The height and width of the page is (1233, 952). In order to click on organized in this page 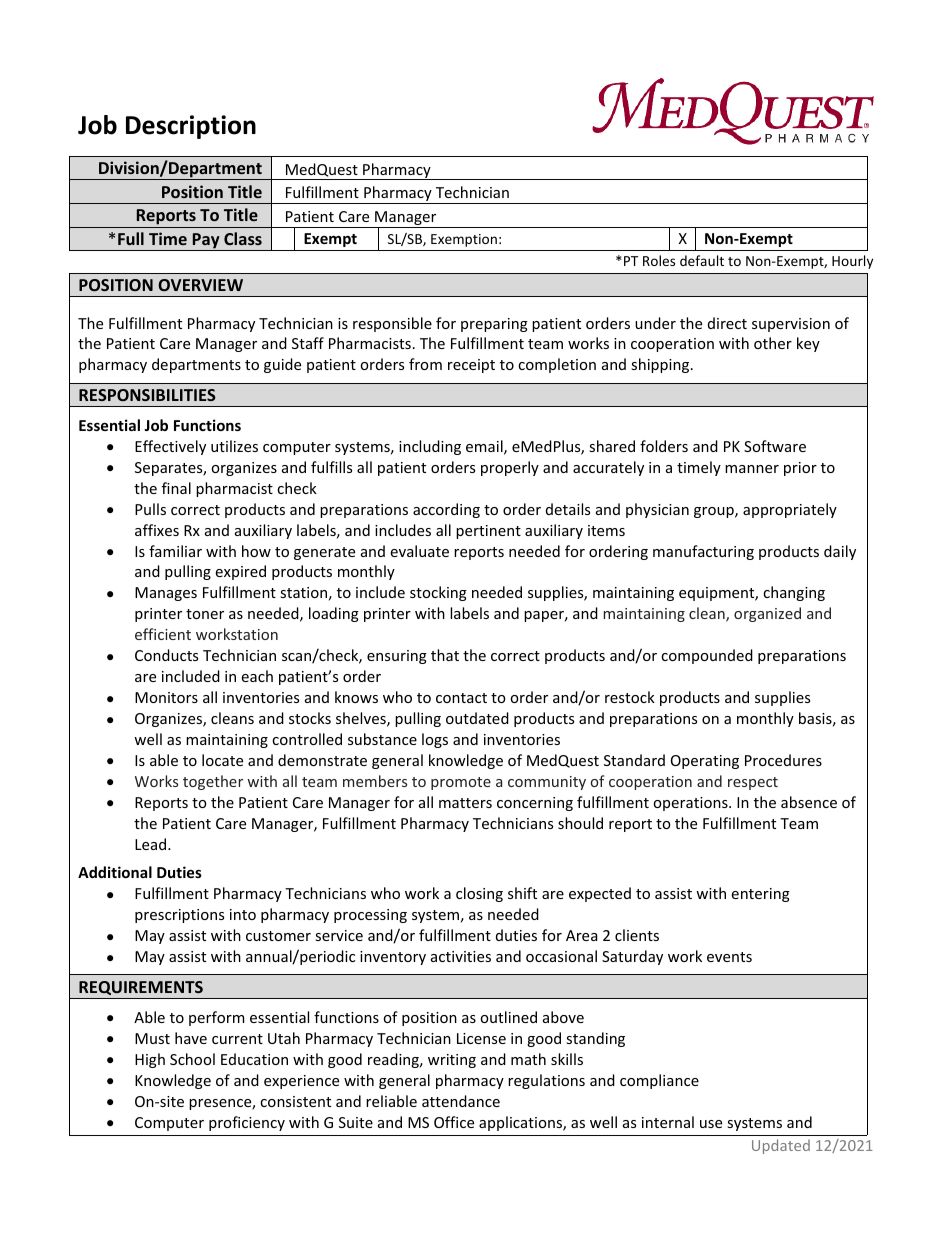, I will do `click(767, 614)`.
